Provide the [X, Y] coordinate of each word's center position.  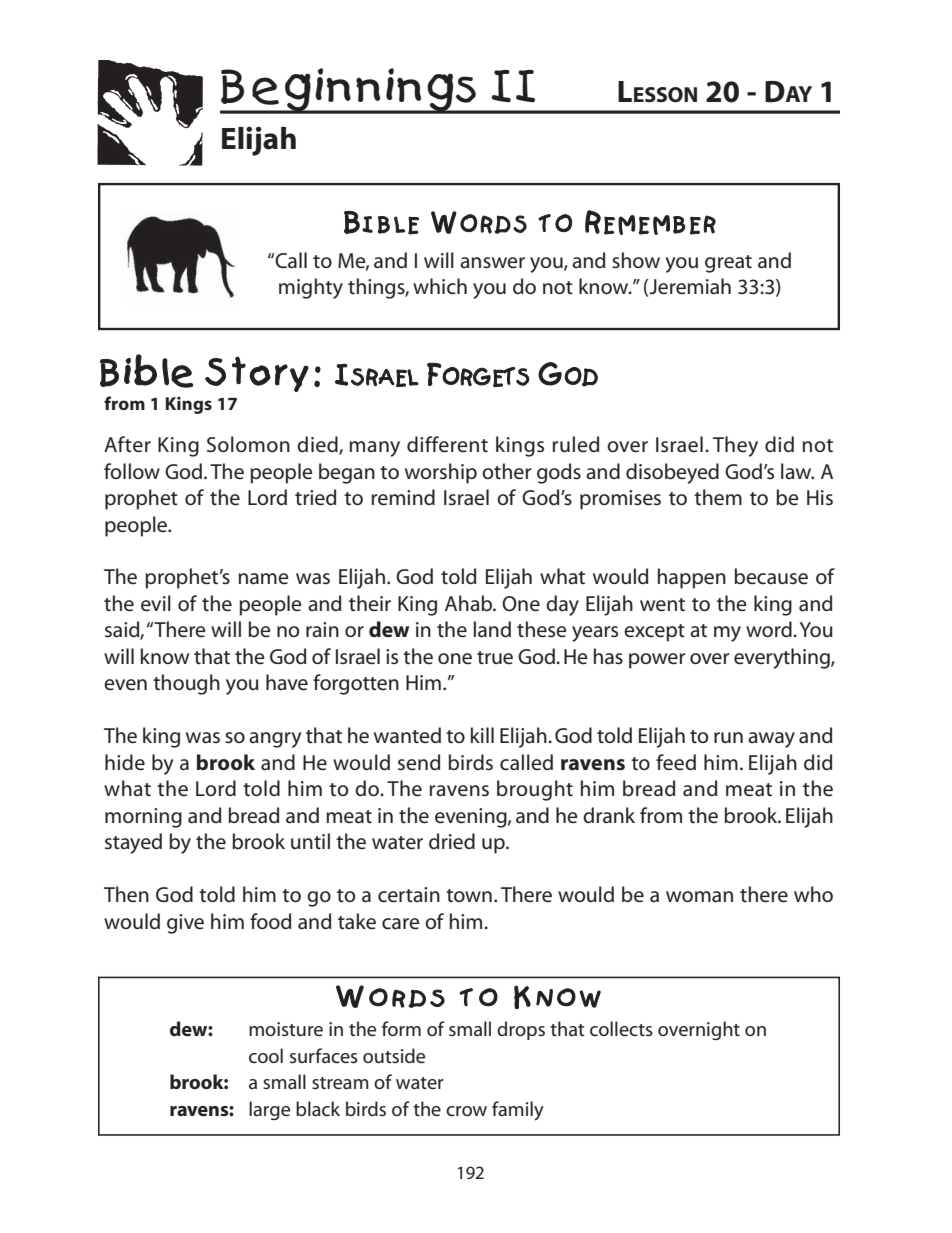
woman [699, 897]
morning [143, 818]
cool [266, 1055]
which [440, 286]
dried [452, 841]
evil [156, 603]
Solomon [248, 444]
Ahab [470, 603]
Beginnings [349, 91]
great [728, 264]
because [771, 576]
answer [492, 263]
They [735, 446]
